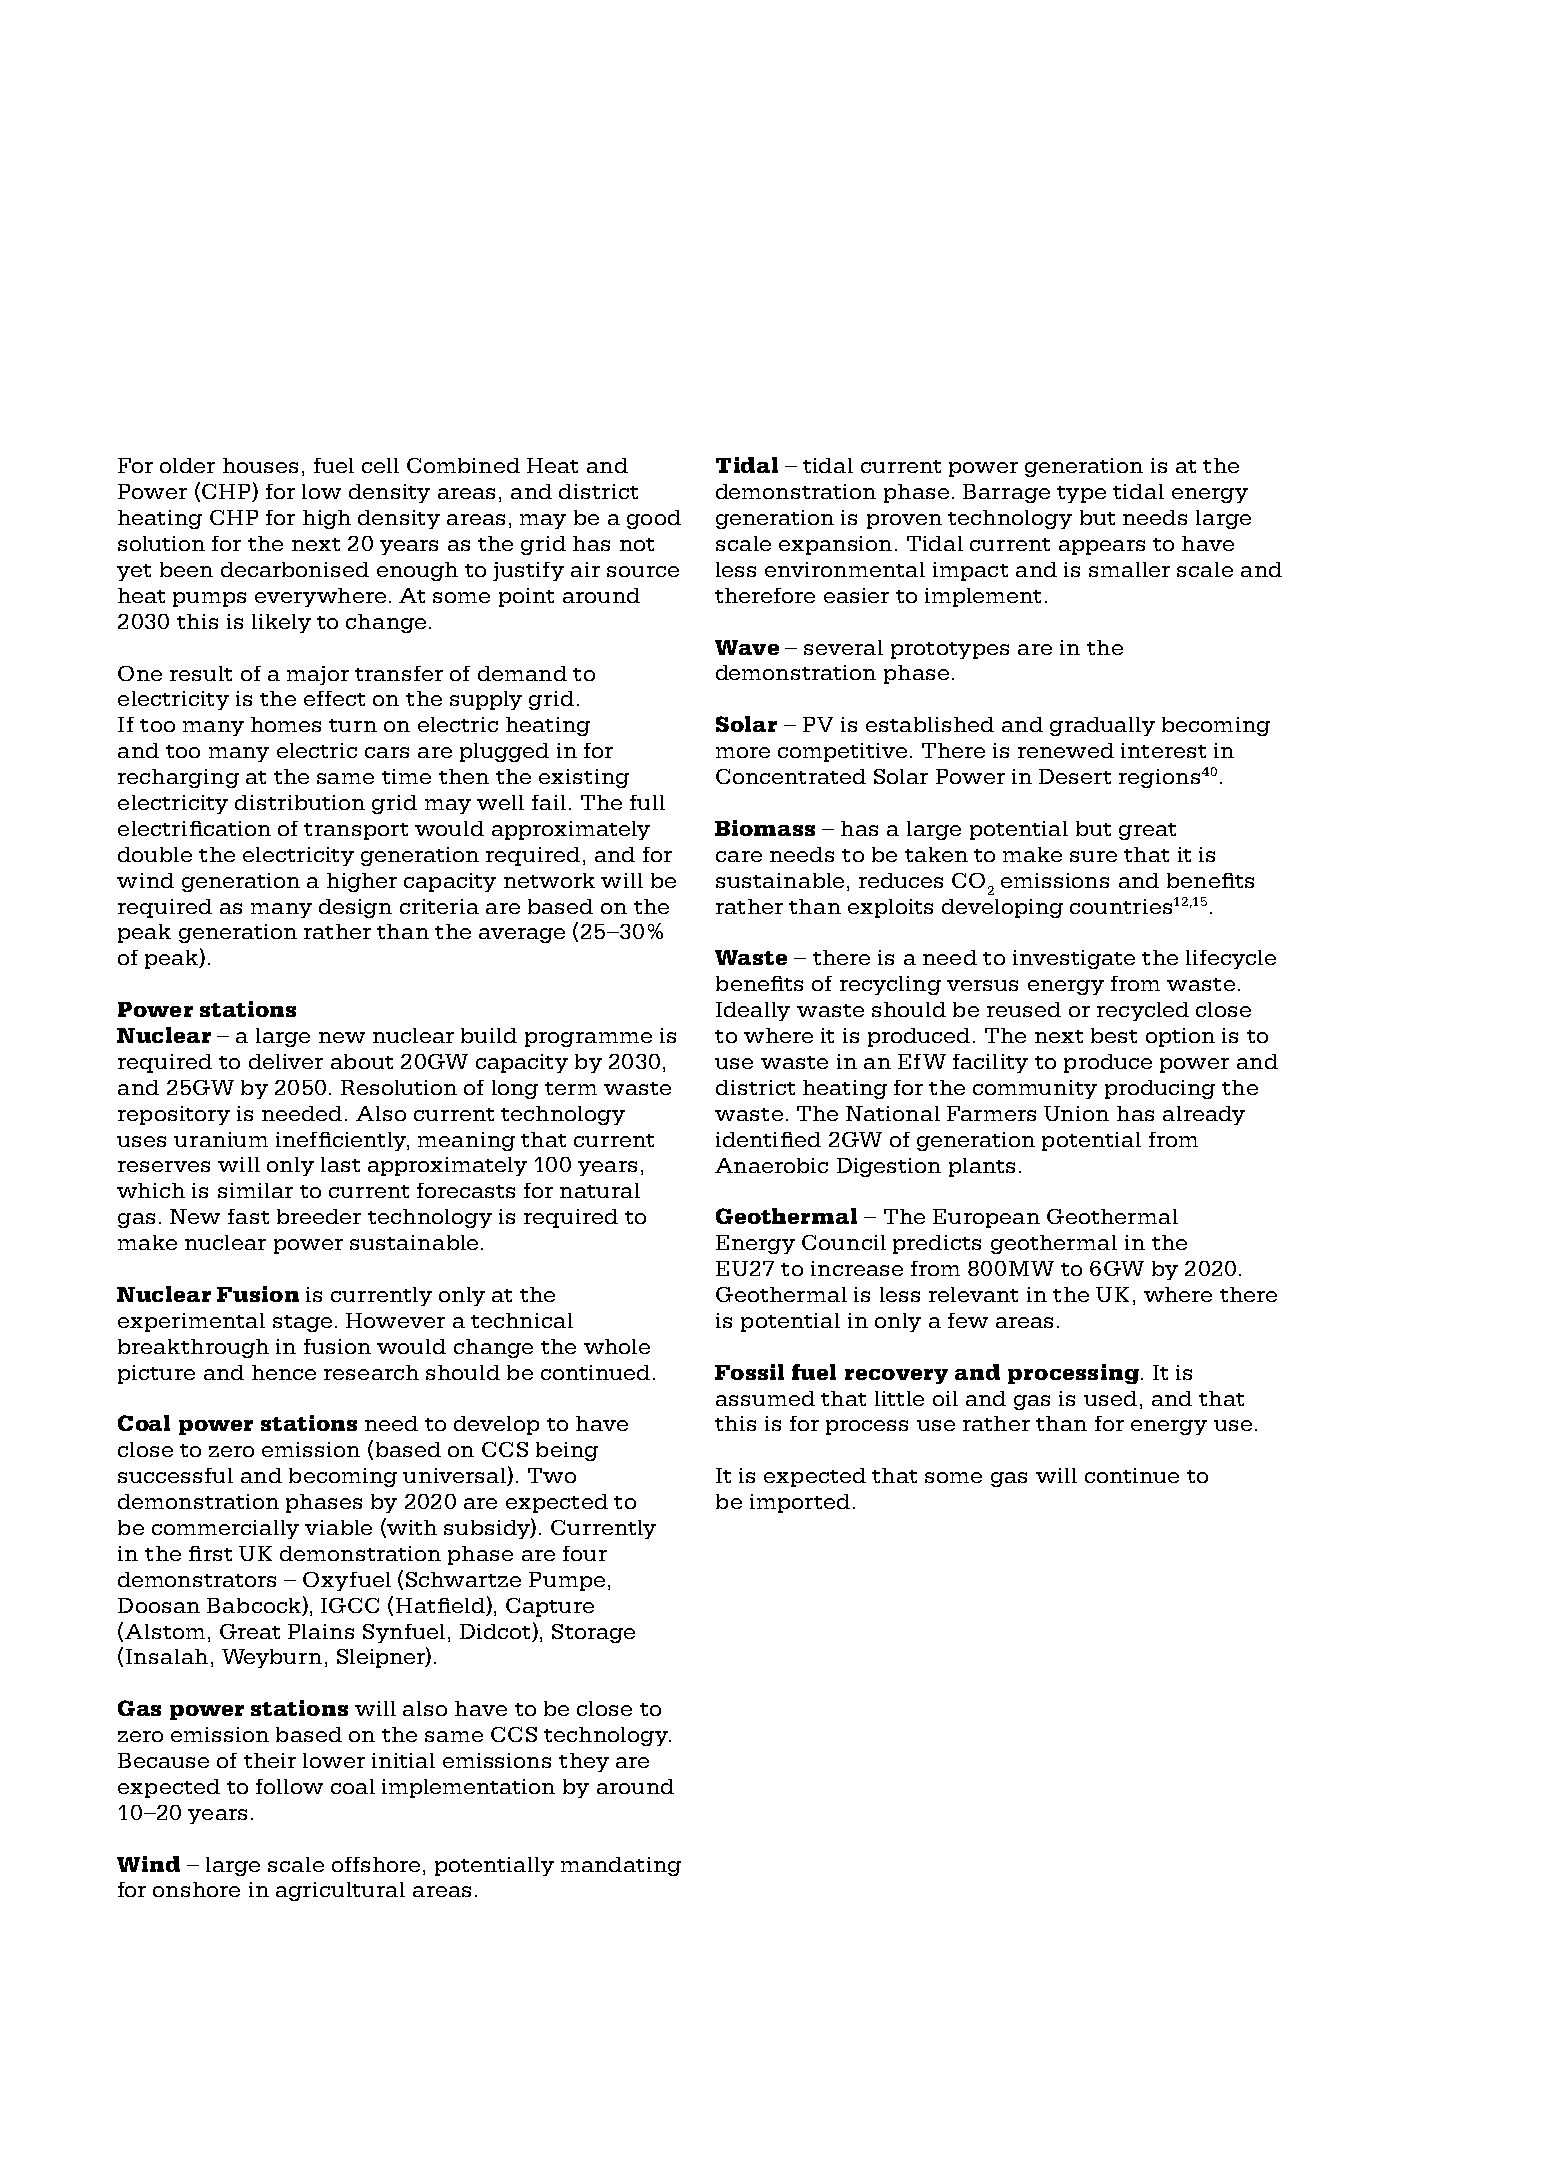 This screenshot has height=2180, width=1542. Describe the element at coordinates (196, 1889) in the screenshot. I see `onshore` at that location.
